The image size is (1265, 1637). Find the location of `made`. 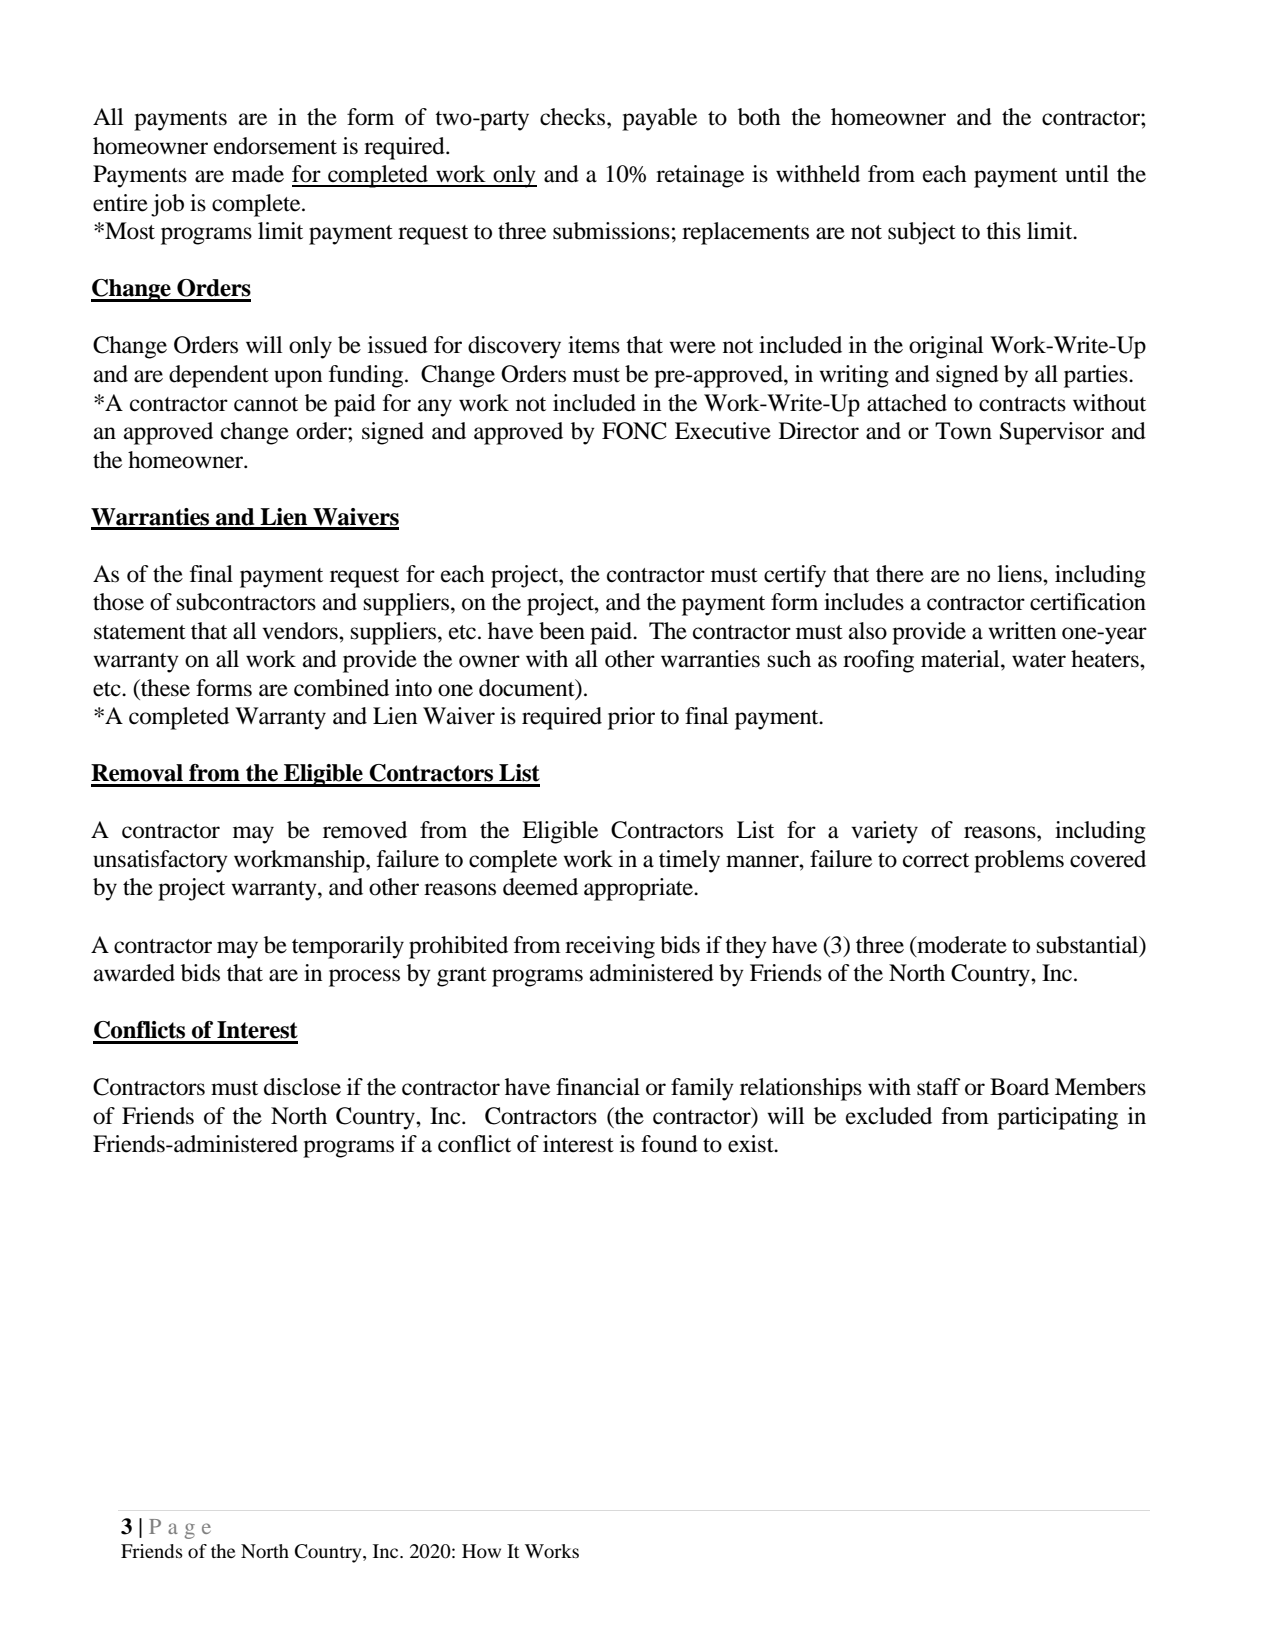

made is located at coordinates (258, 174).
